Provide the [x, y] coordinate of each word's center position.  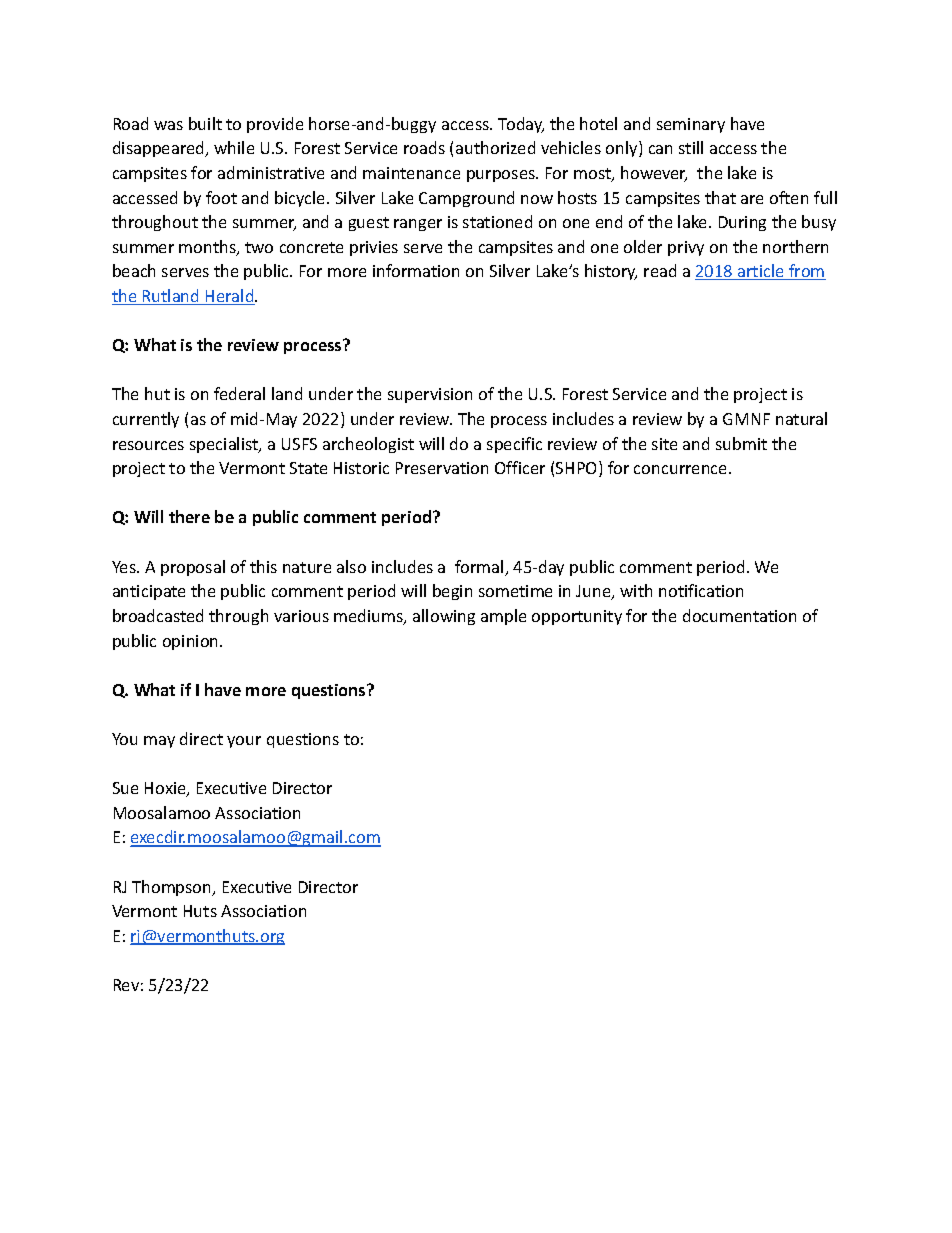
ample [503, 617]
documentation [739, 615]
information [416, 270]
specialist [225, 445]
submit [741, 443]
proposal [193, 568]
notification [701, 590]
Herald [230, 297]
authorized [495, 147]
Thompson [173, 888]
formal [480, 568]
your [244, 742]
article [761, 272]
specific [514, 445]
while [234, 147]
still [691, 147]
